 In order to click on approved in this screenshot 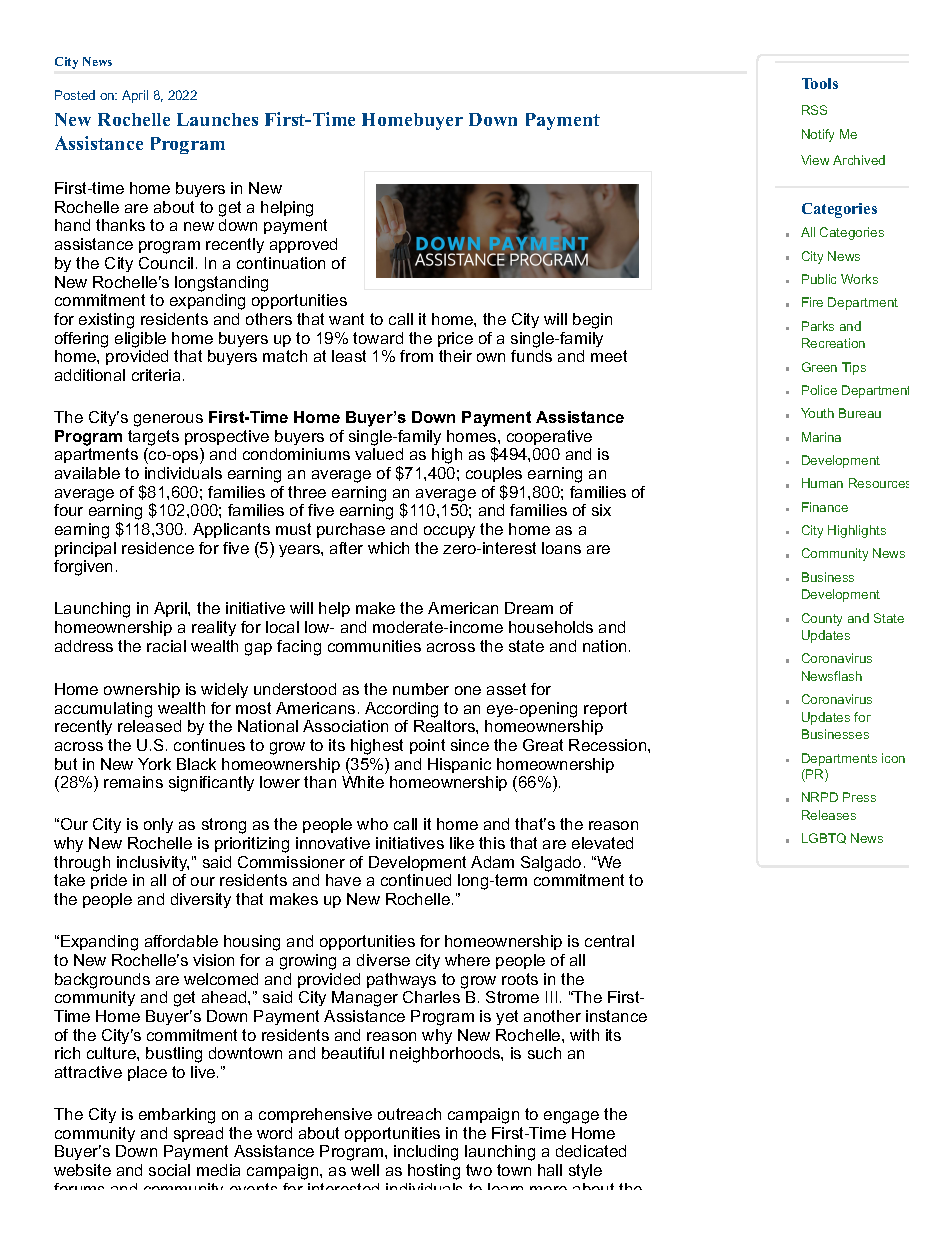, I will do `click(303, 245)`.
